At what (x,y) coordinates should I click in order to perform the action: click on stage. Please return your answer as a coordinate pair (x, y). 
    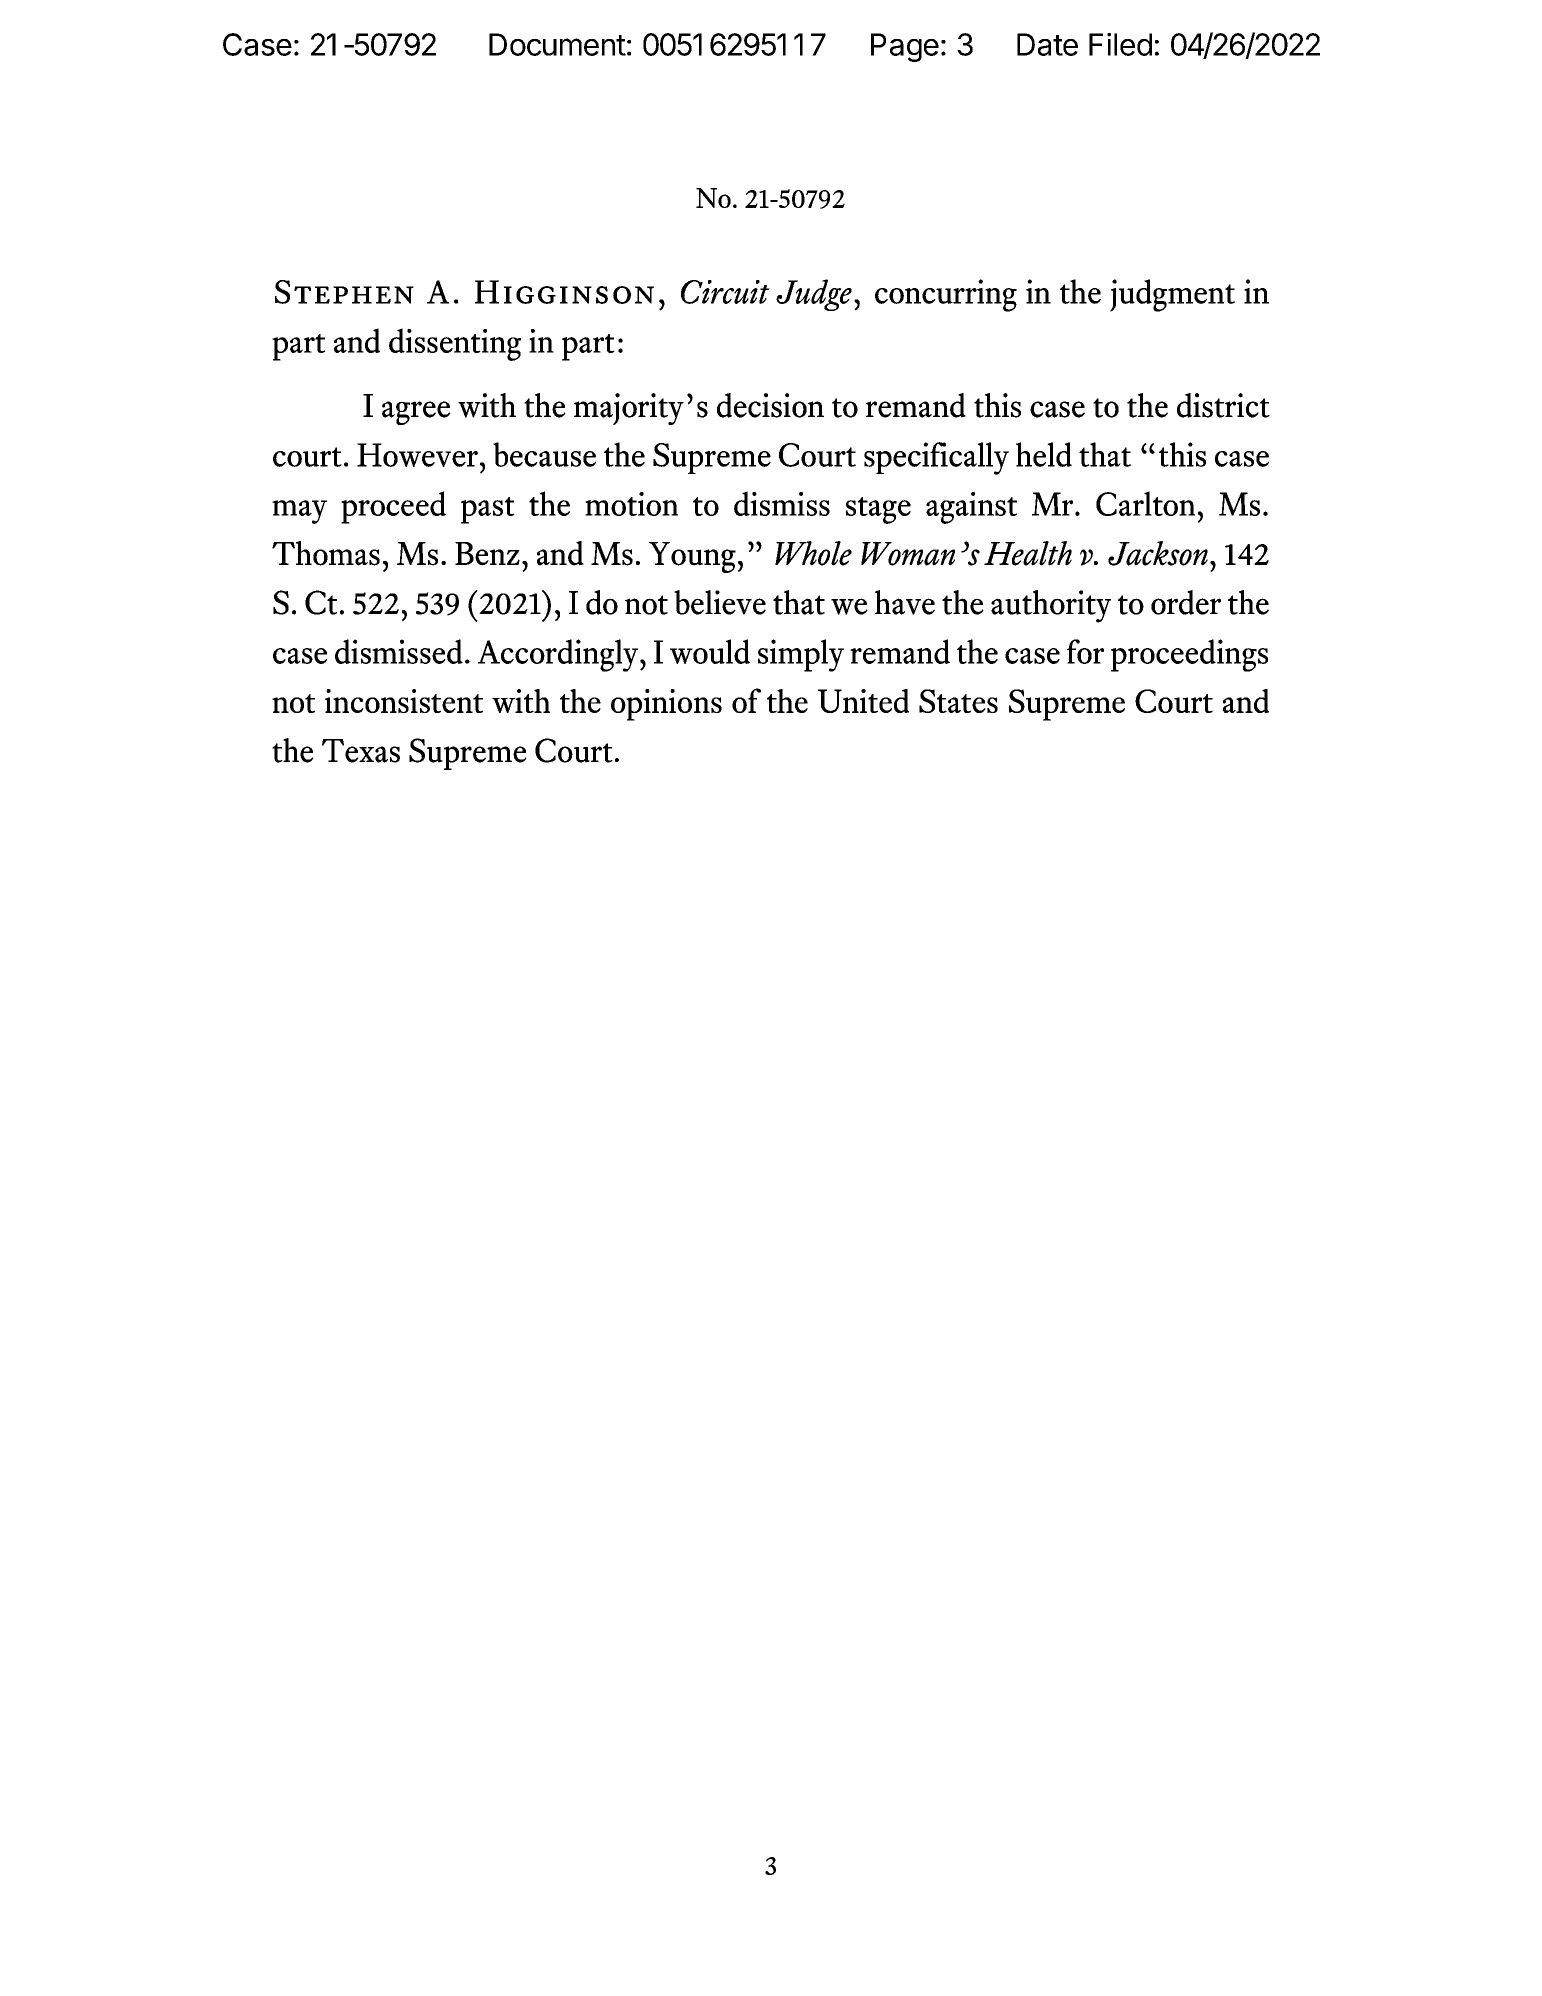
    Looking at the image, I should click on (878, 510).
